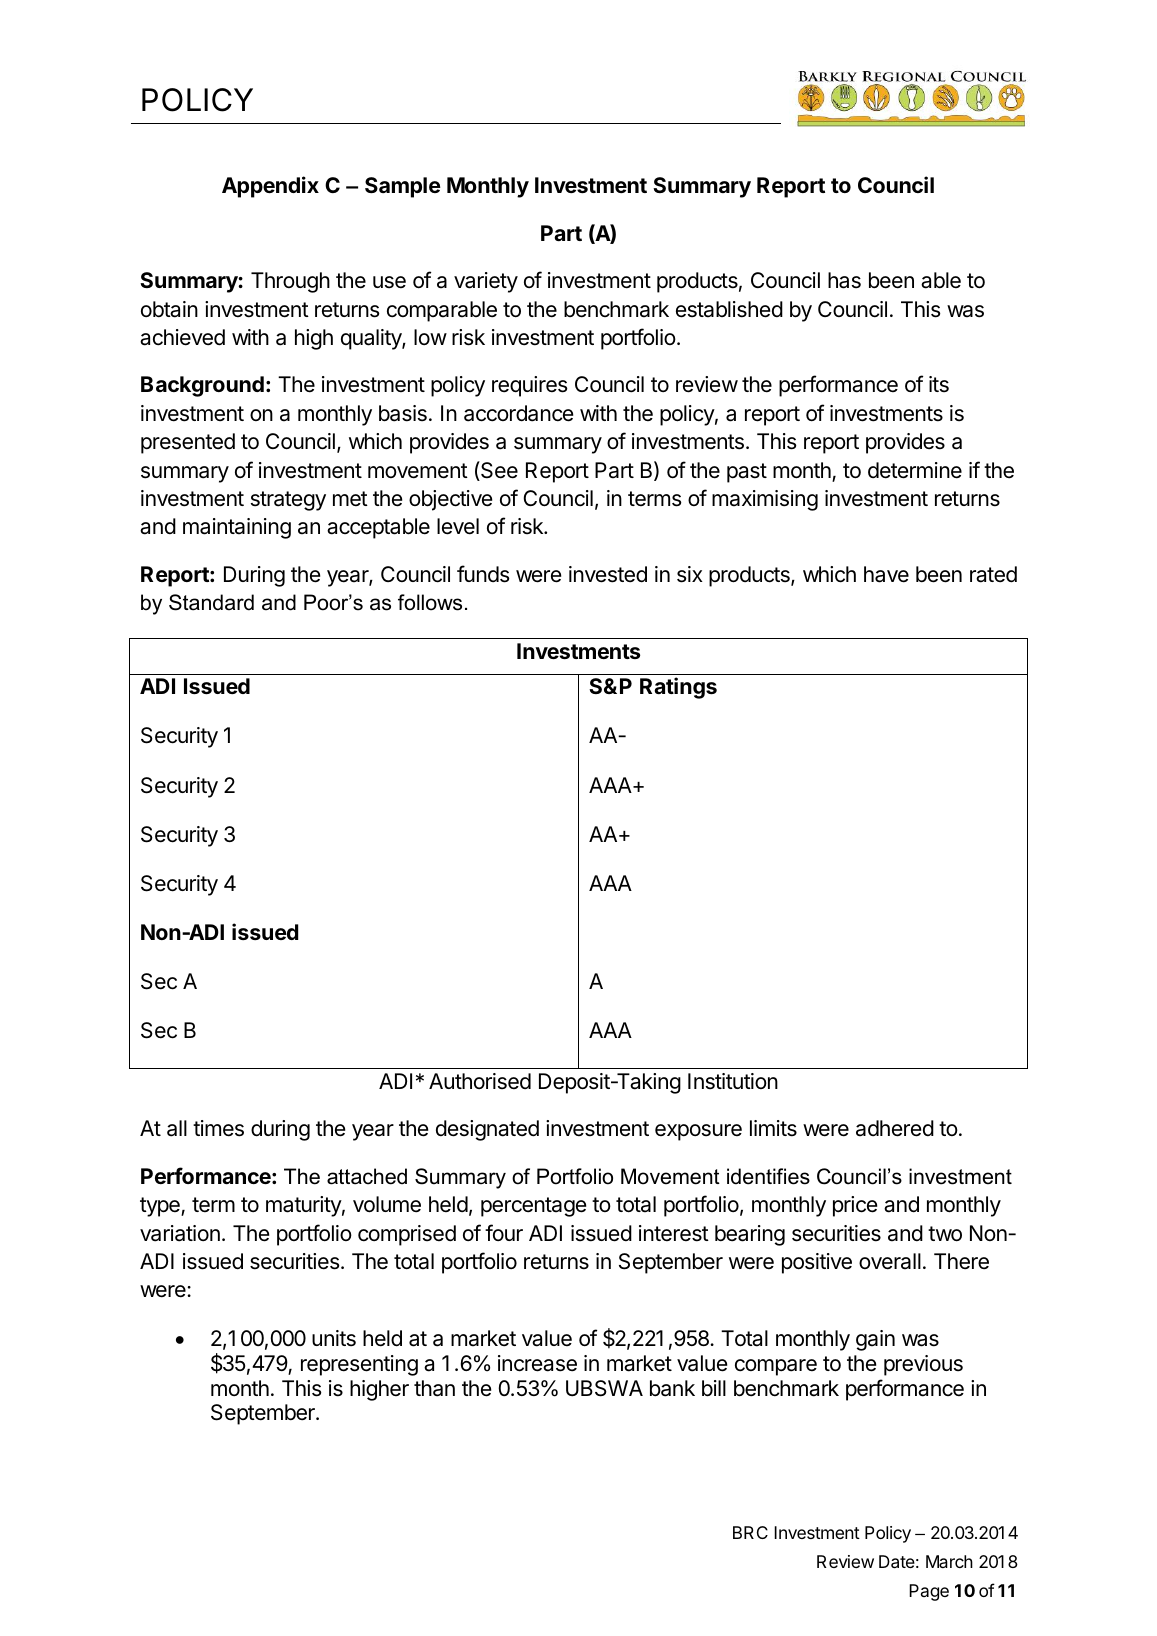 This page has width=1157, height=1636. Describe the element at coordinates (844, 280) in the page. I see `has` at that location.
